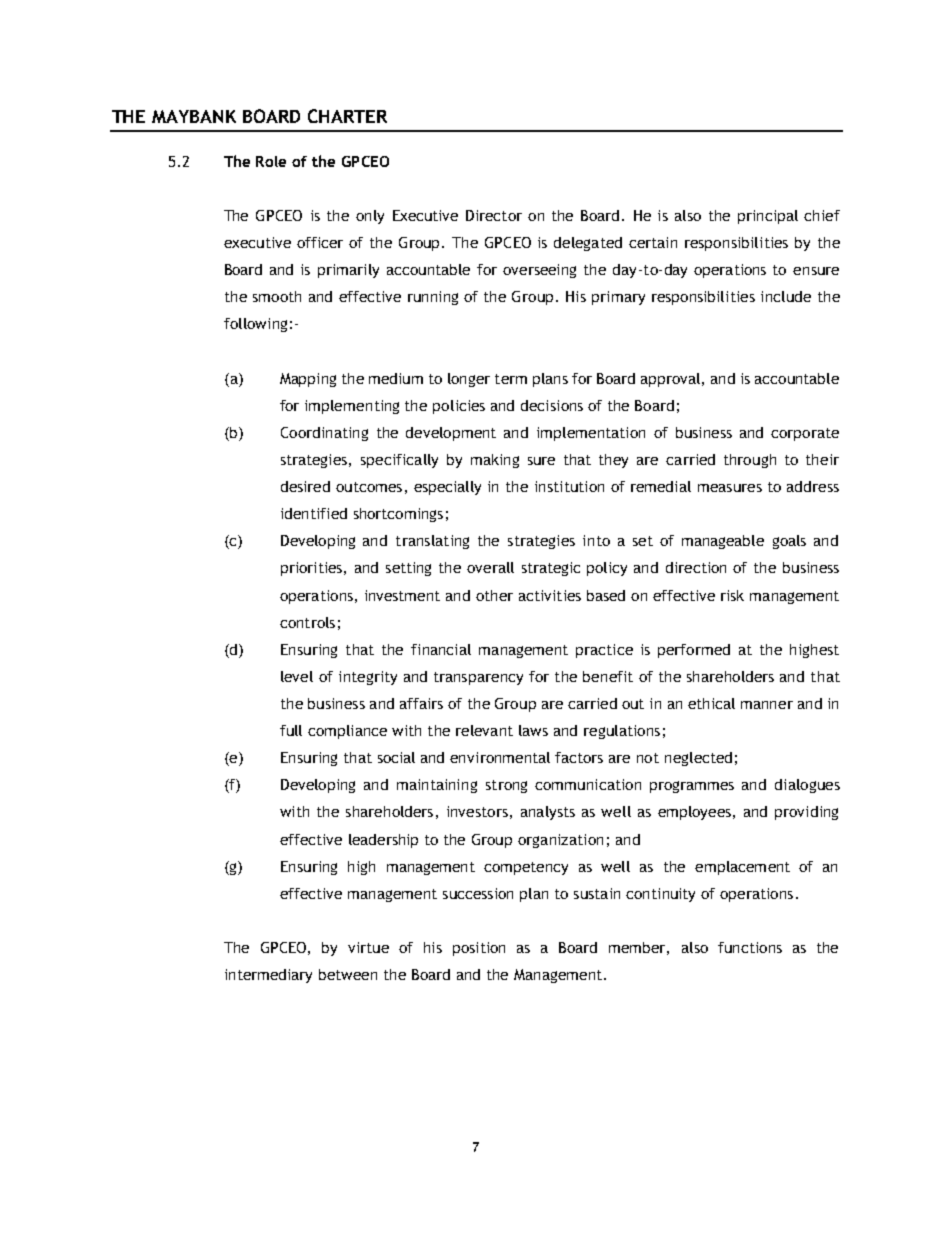  What do you see at coordinates (368, 947) in the screenshot?
I see `virtue` at bounding box center [368, 947].
